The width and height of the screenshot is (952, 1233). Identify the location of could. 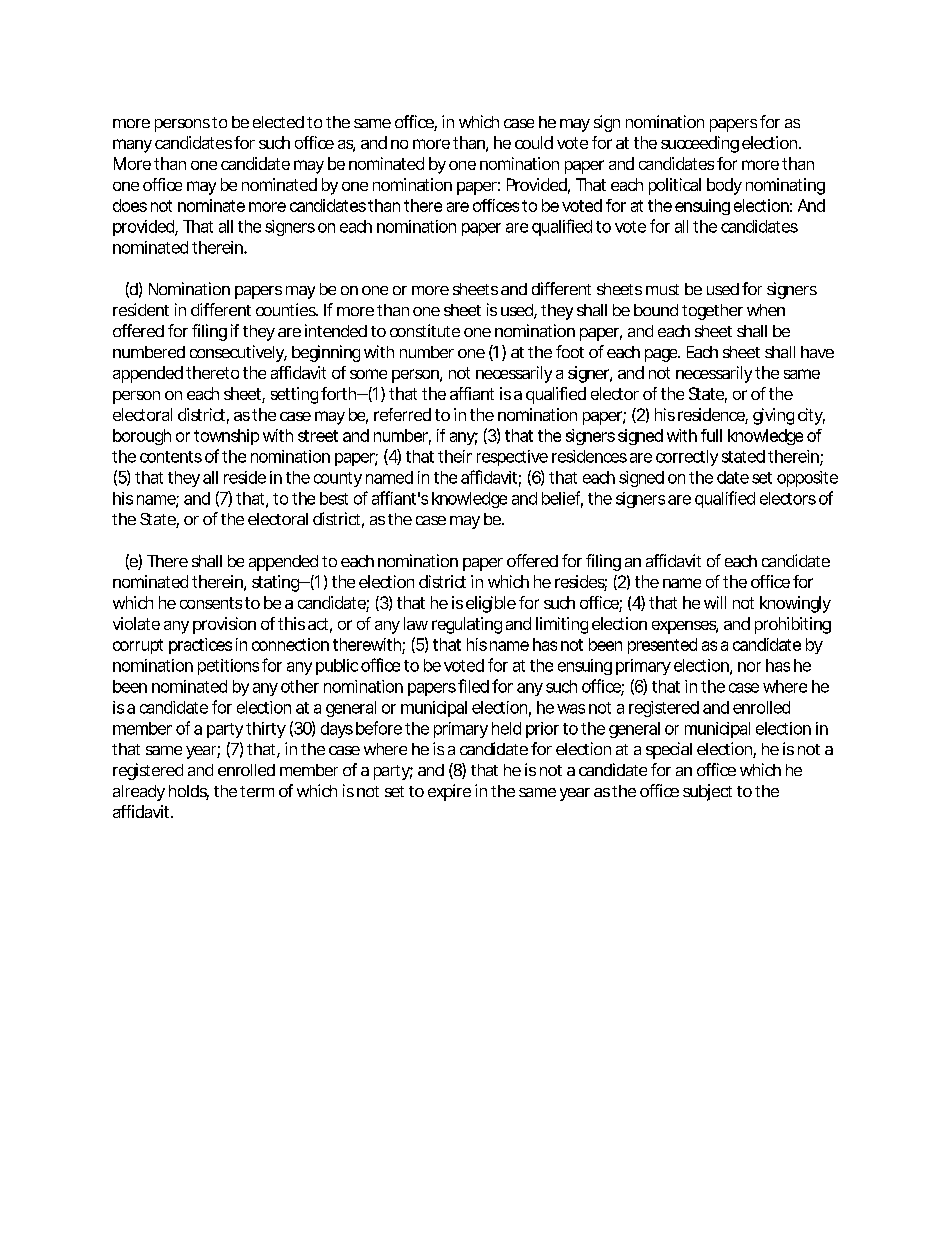
(534, 142).
